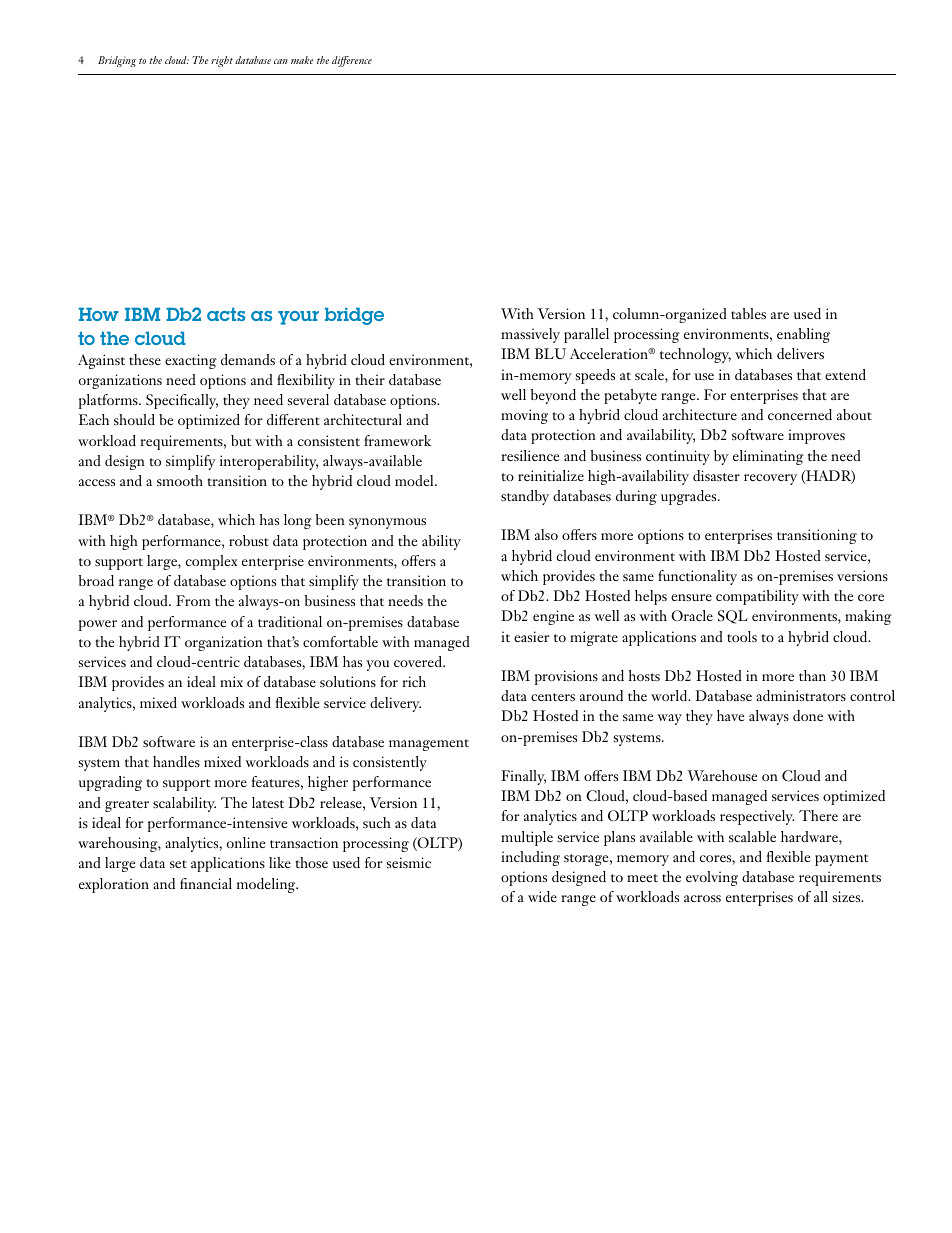 This page has height=1233, width=952. Describe the element at coordinates (524, 416) in the page. I see `moving` at that location.
